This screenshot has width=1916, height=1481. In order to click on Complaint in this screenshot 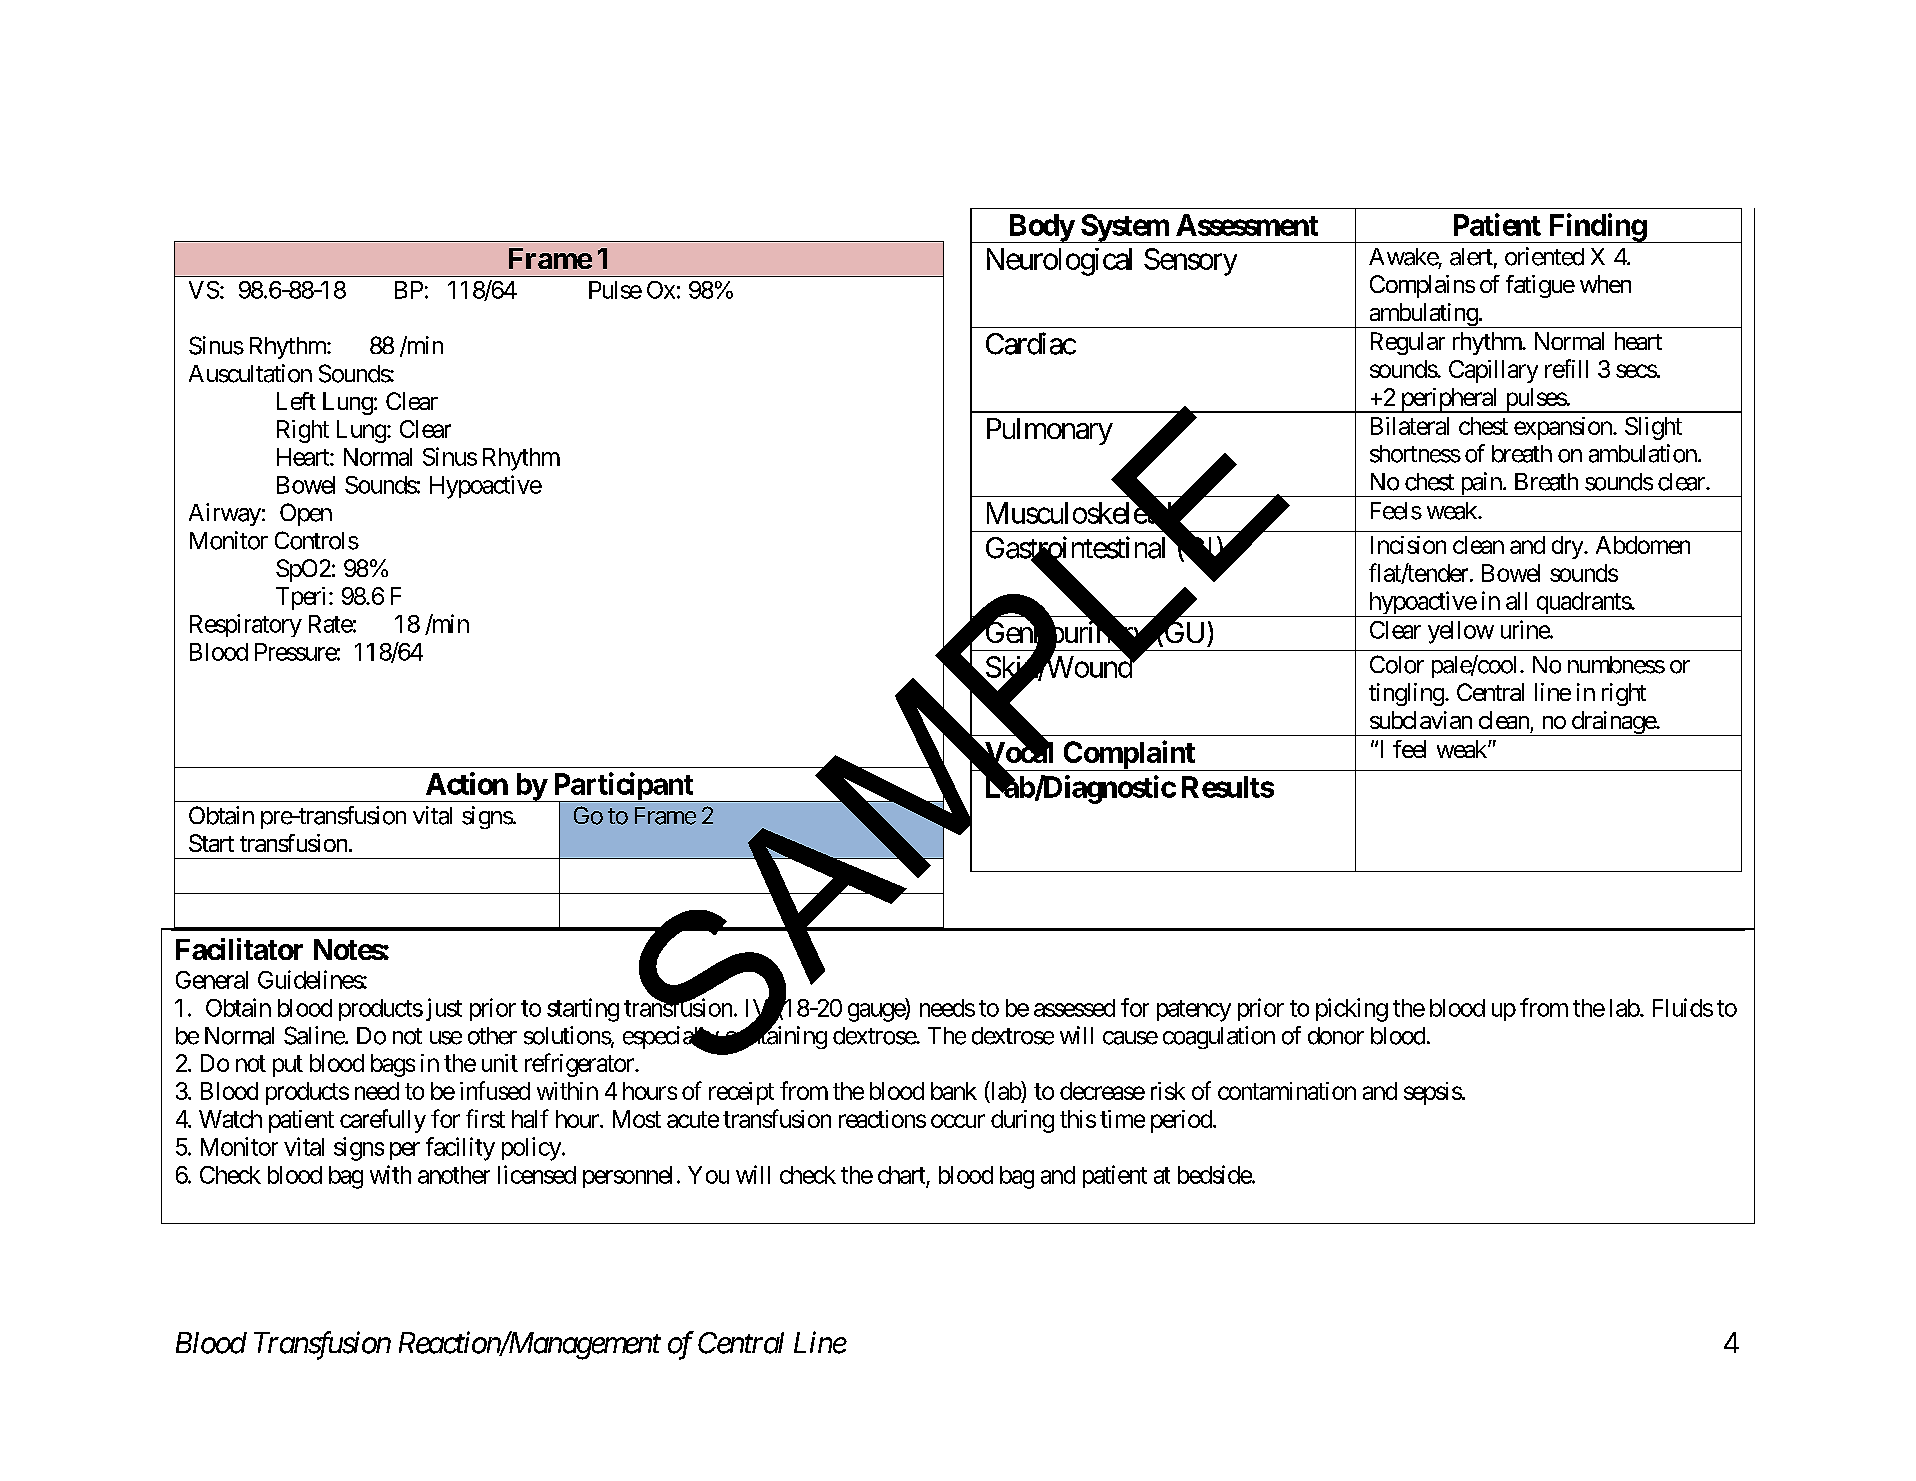, I will do `click(1129, 755)`.
